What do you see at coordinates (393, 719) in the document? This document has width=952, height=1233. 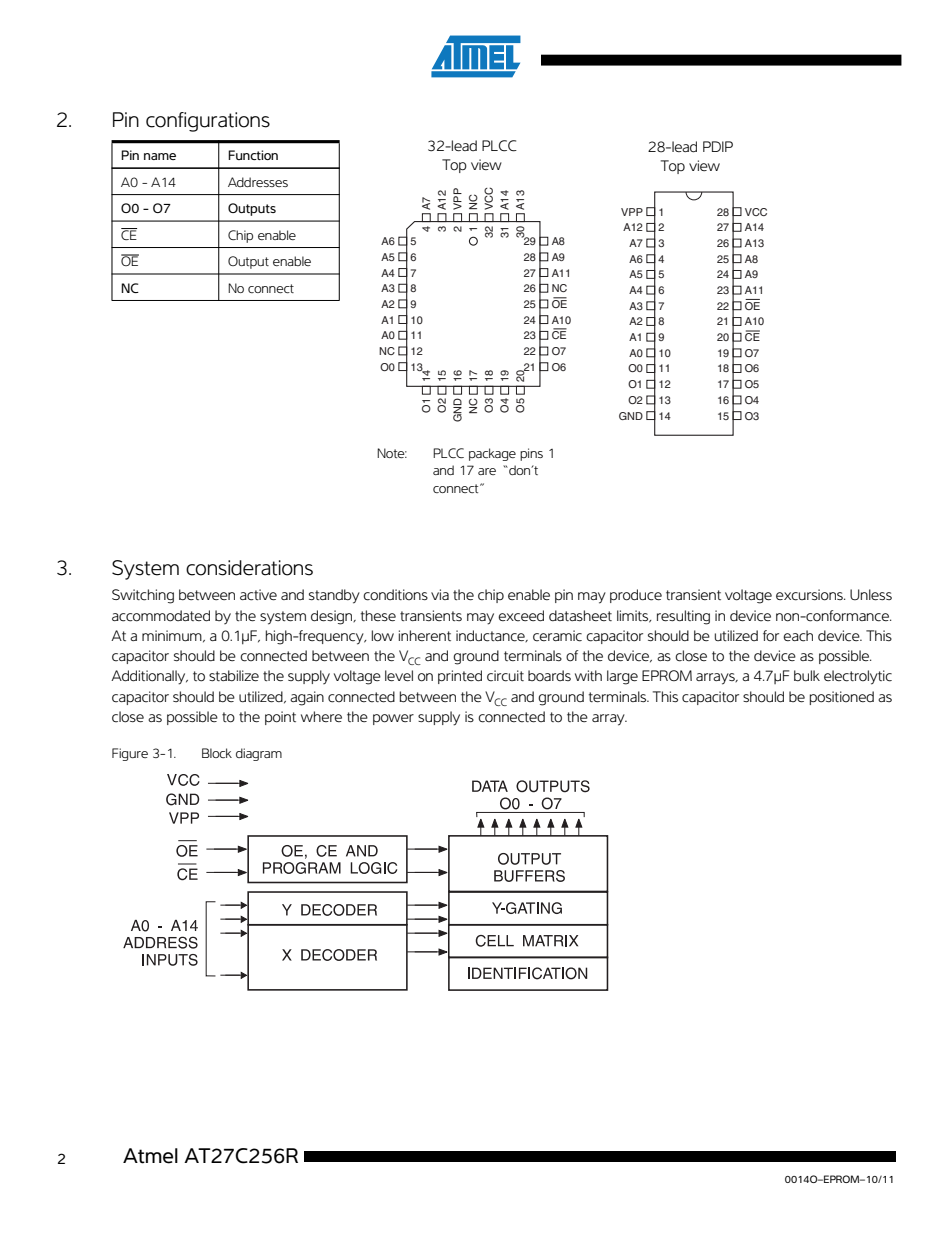 I see `power` at bounding box center [393, 719].
